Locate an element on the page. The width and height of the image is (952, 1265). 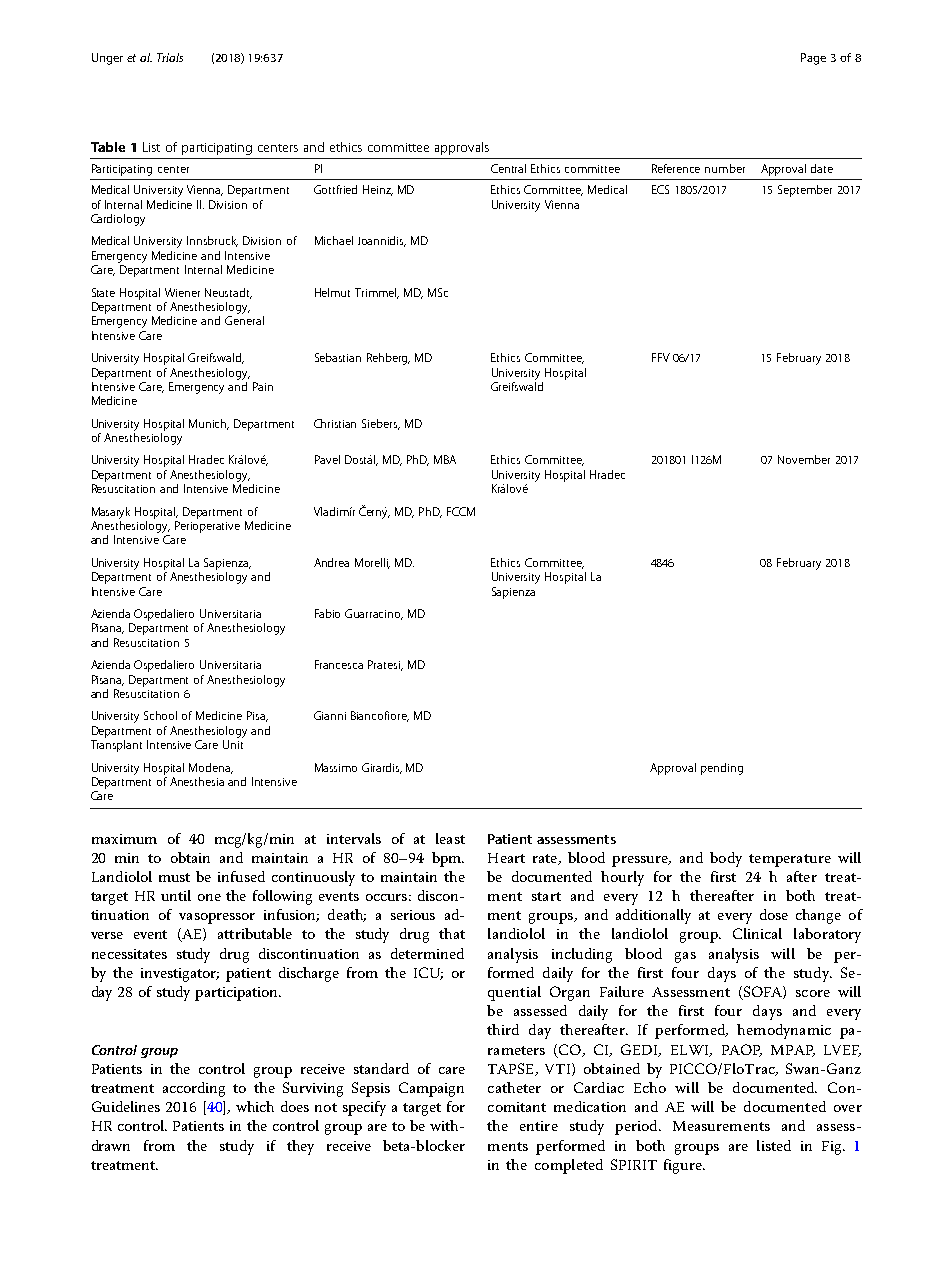
entire is located at coordinates (539, 1126).
